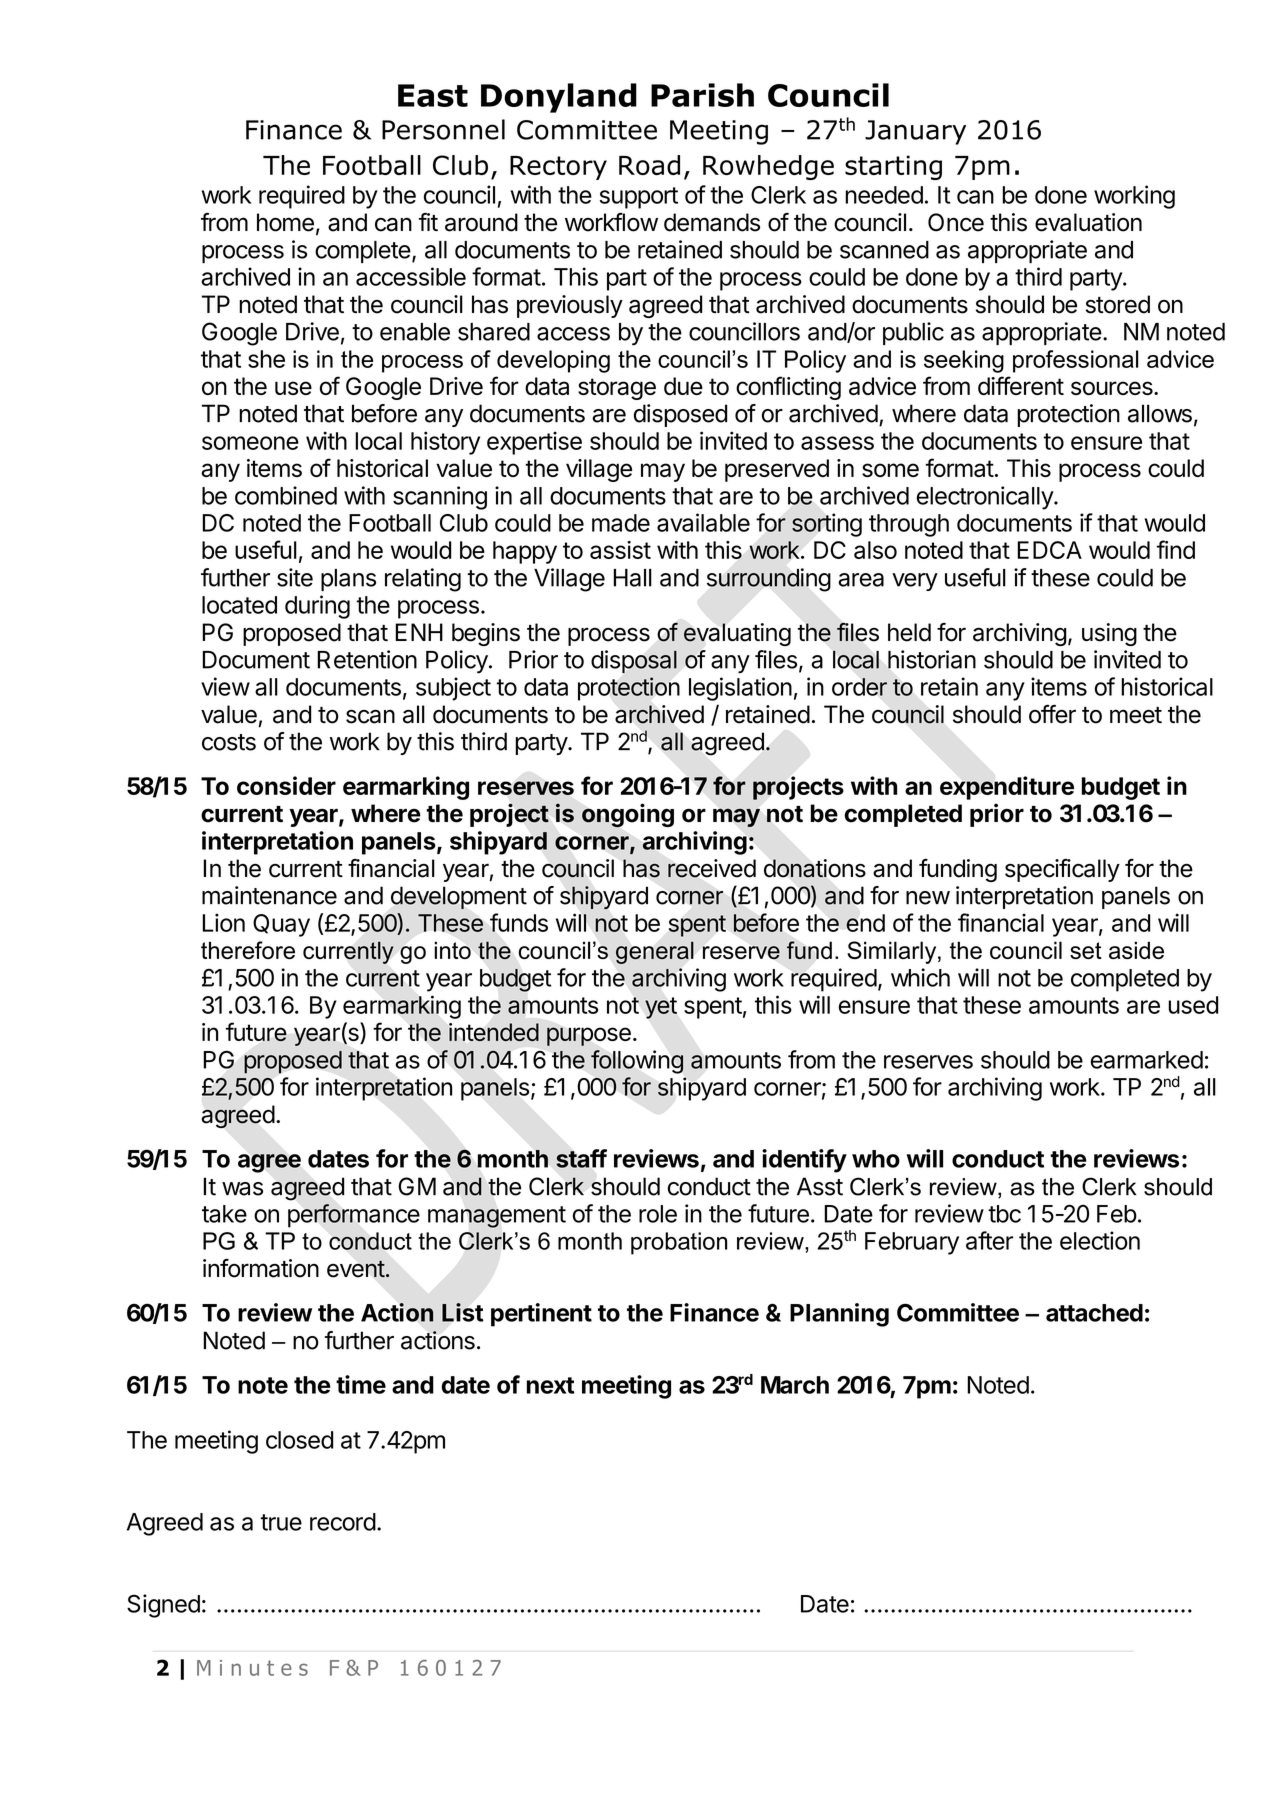 The width and height of the screenshot is (1286, 1819). What do you see at coordinates (649, 165) in the screenshot?
I see `Road` at bounding box center [649, 165].
